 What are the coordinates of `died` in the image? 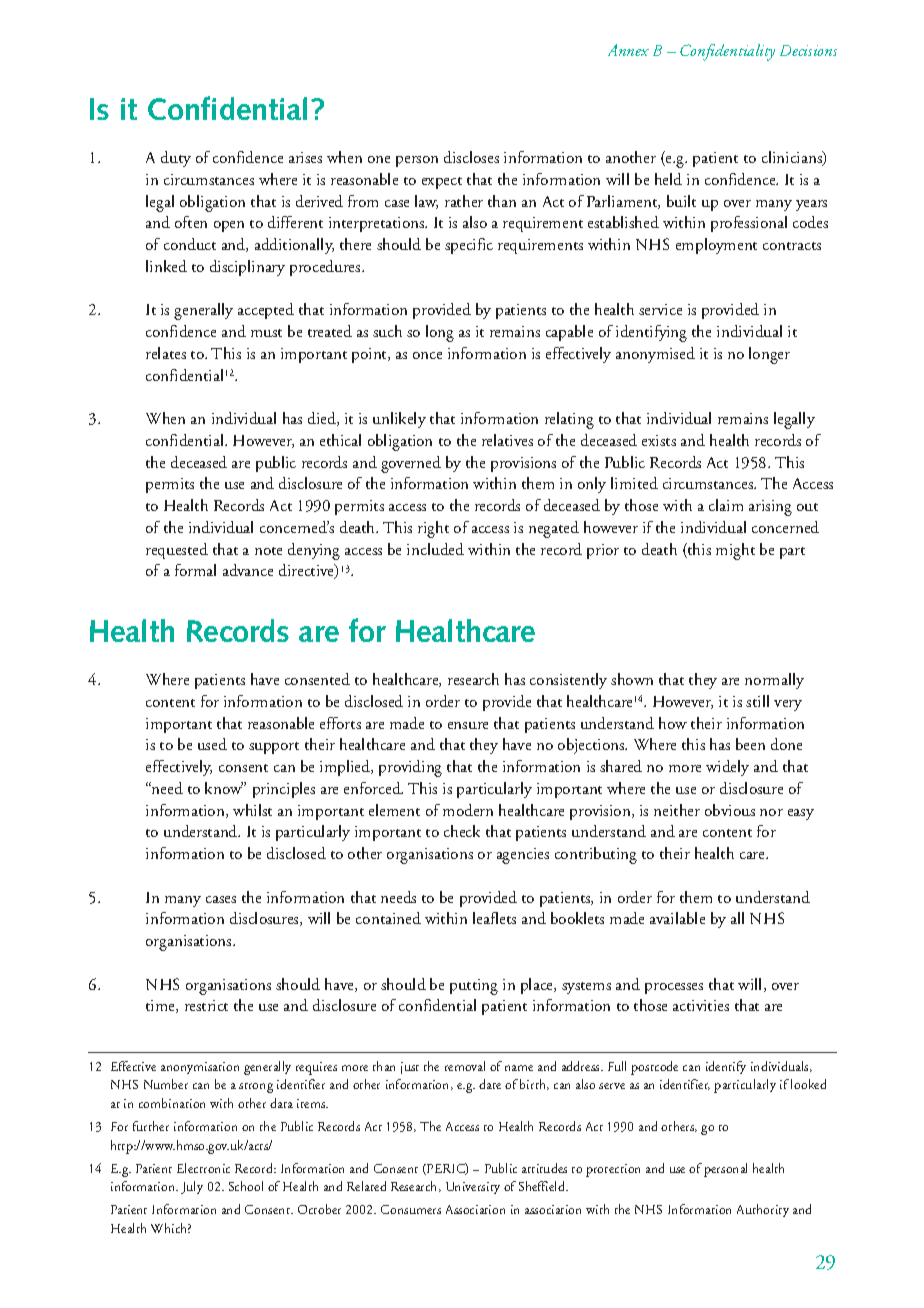 It's located at (323, 419).
